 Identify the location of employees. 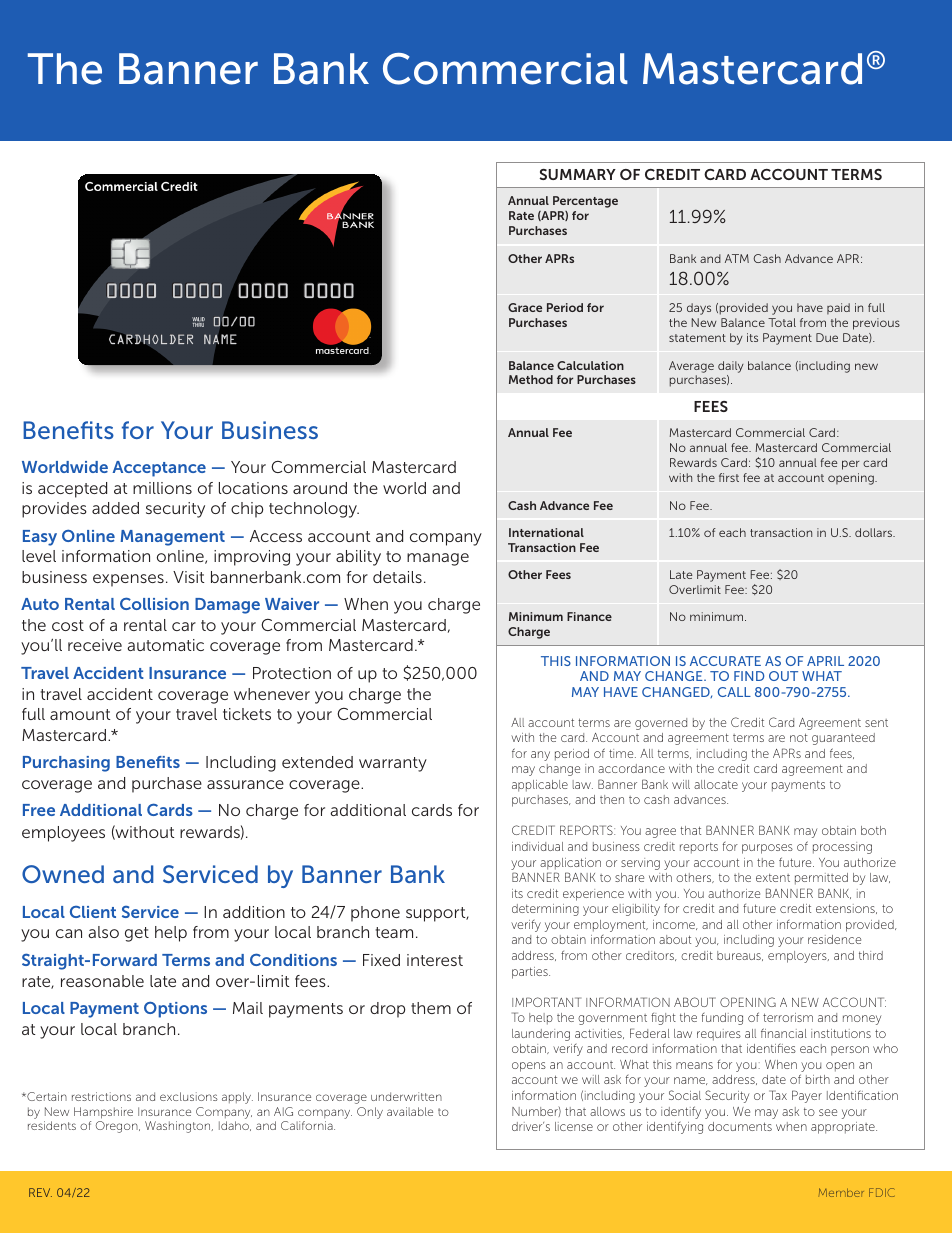
(63, 834).
